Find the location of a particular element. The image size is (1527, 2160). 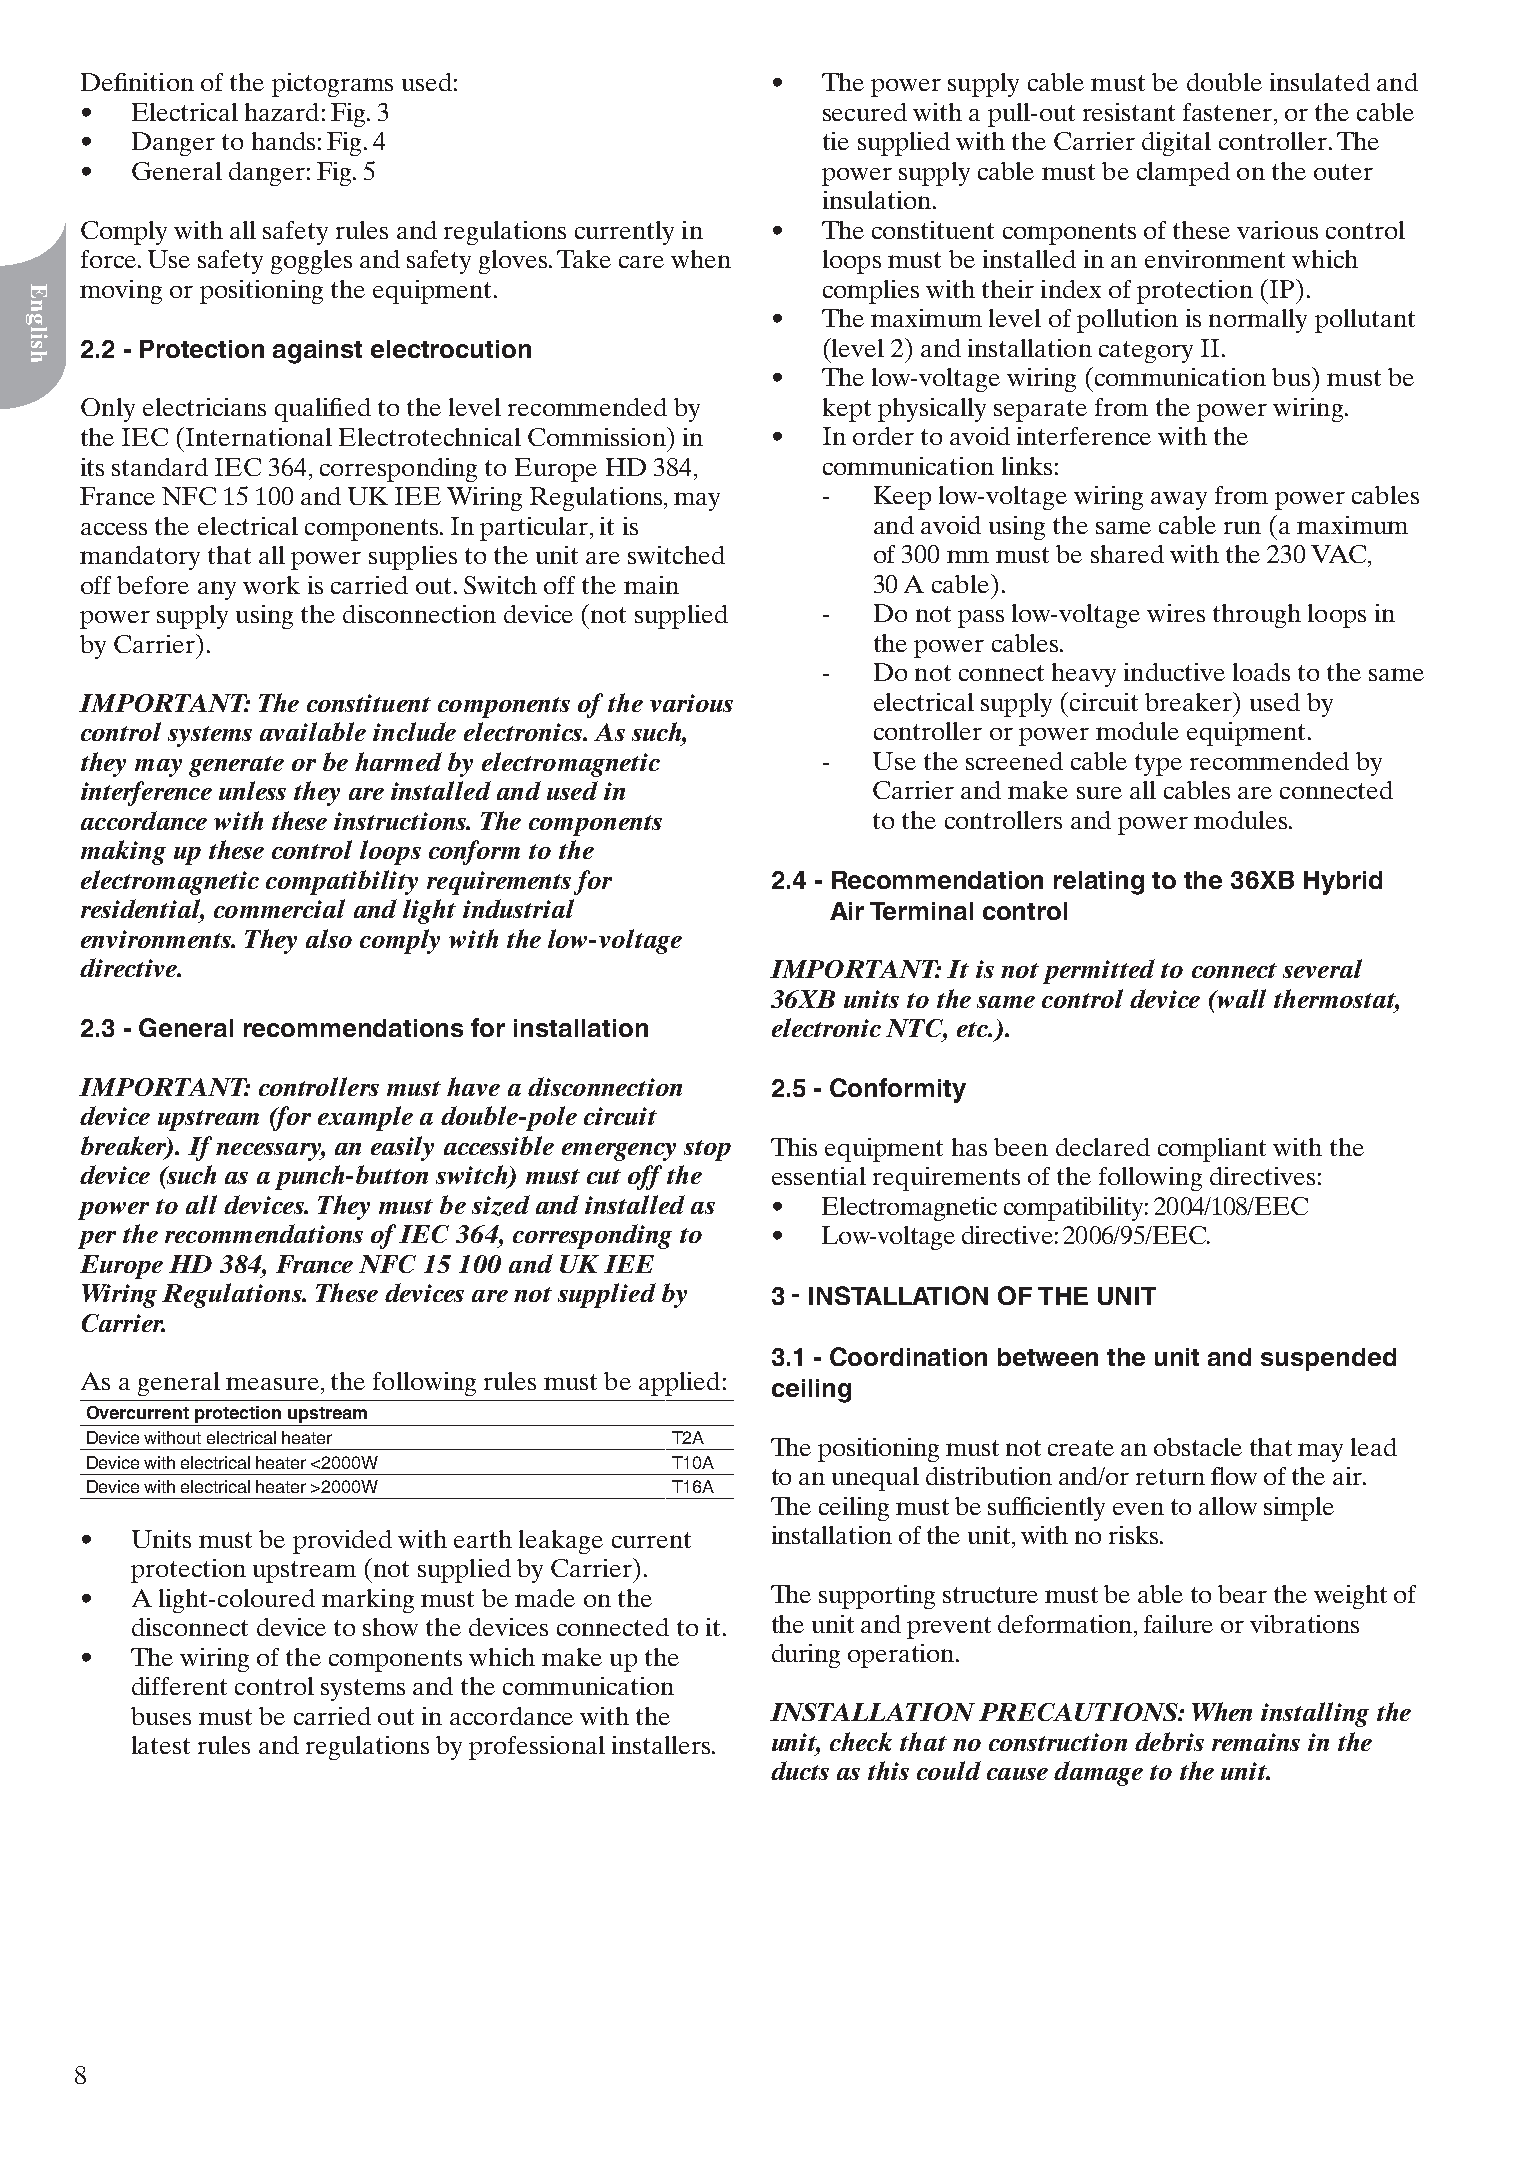

applied is located at coordinates (679, 1384).
